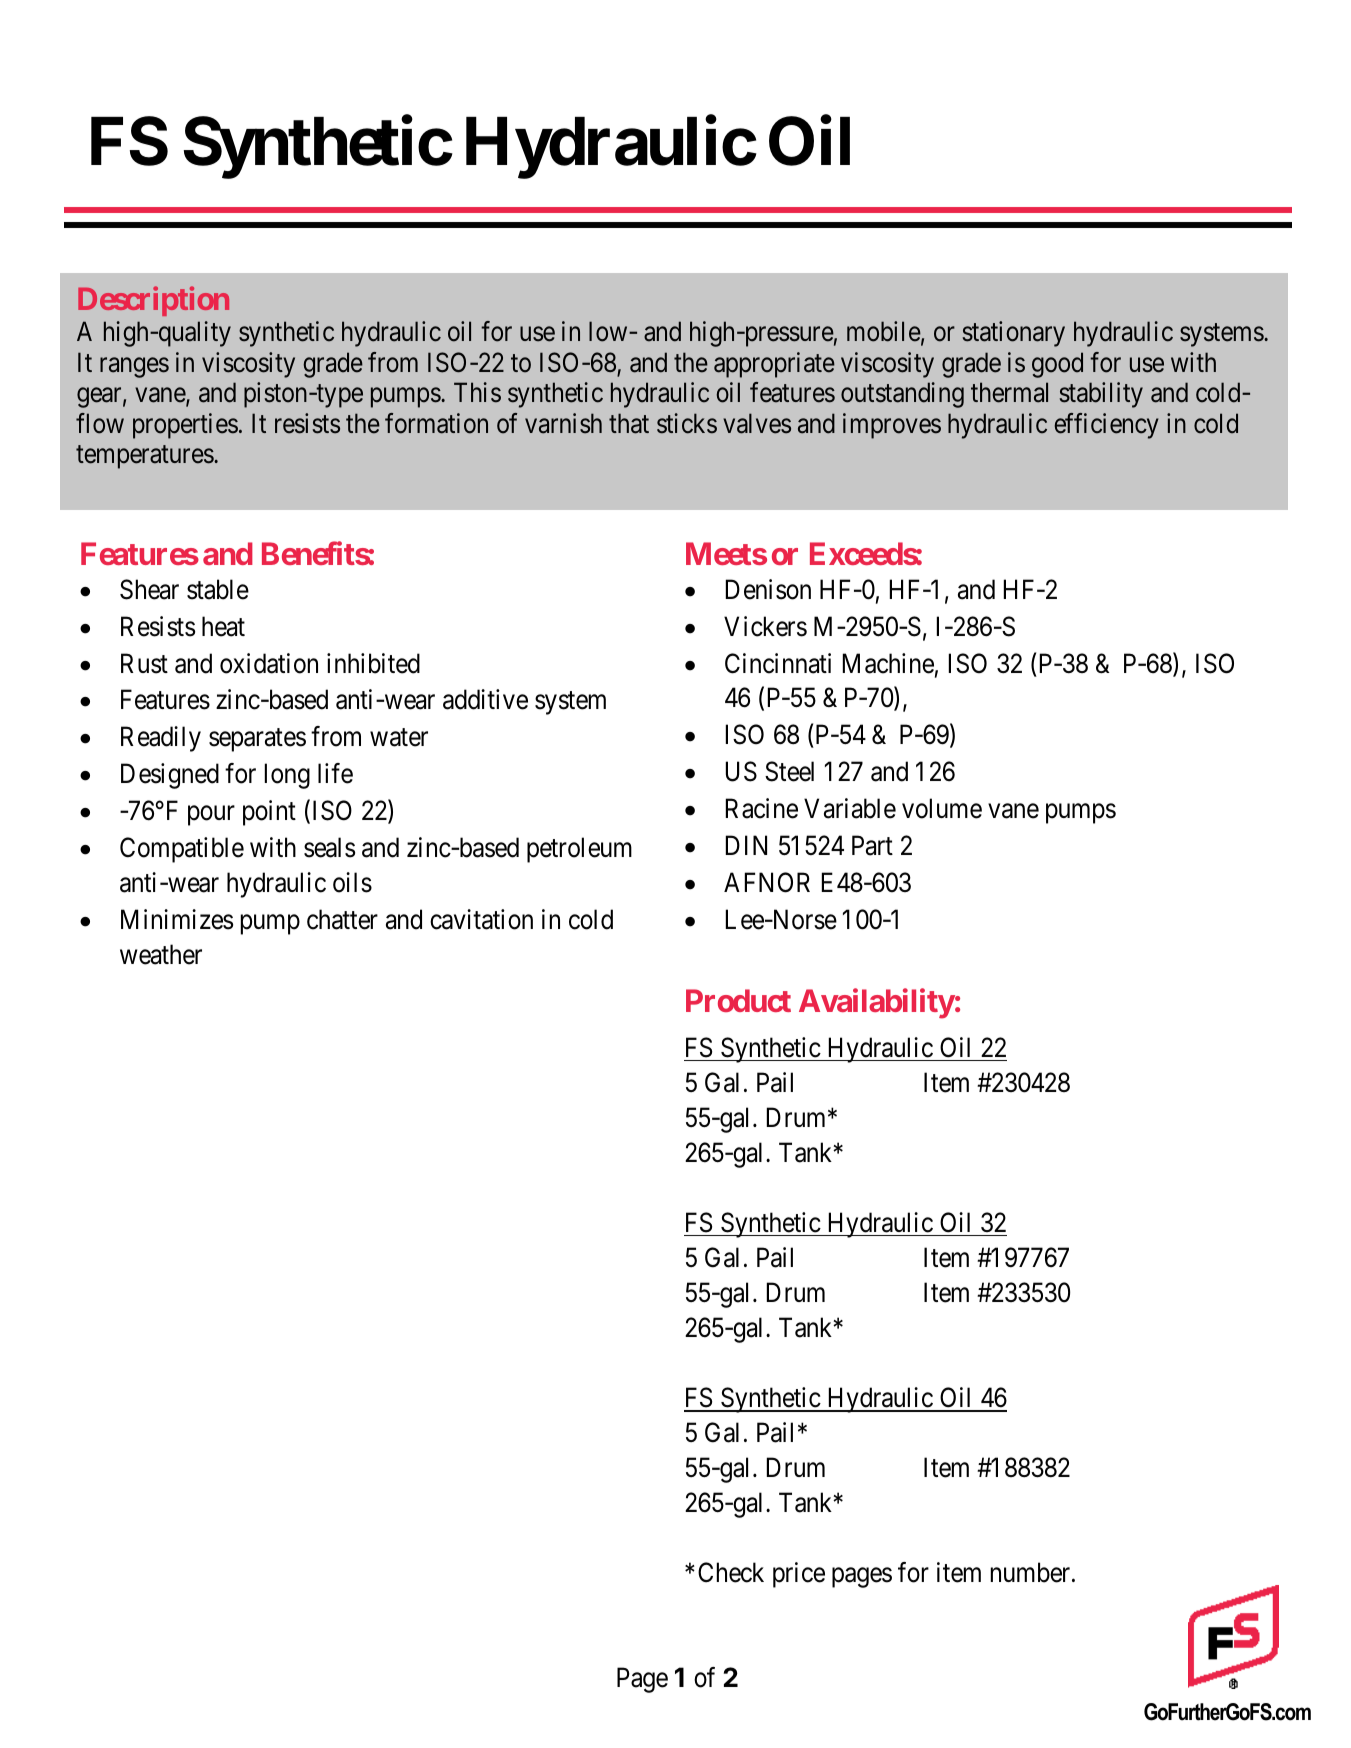 This screenshot has height=1748, width=1351. Describe the element at coordinates (342, 919) in the screenshot. I see `chatter` at that location.
